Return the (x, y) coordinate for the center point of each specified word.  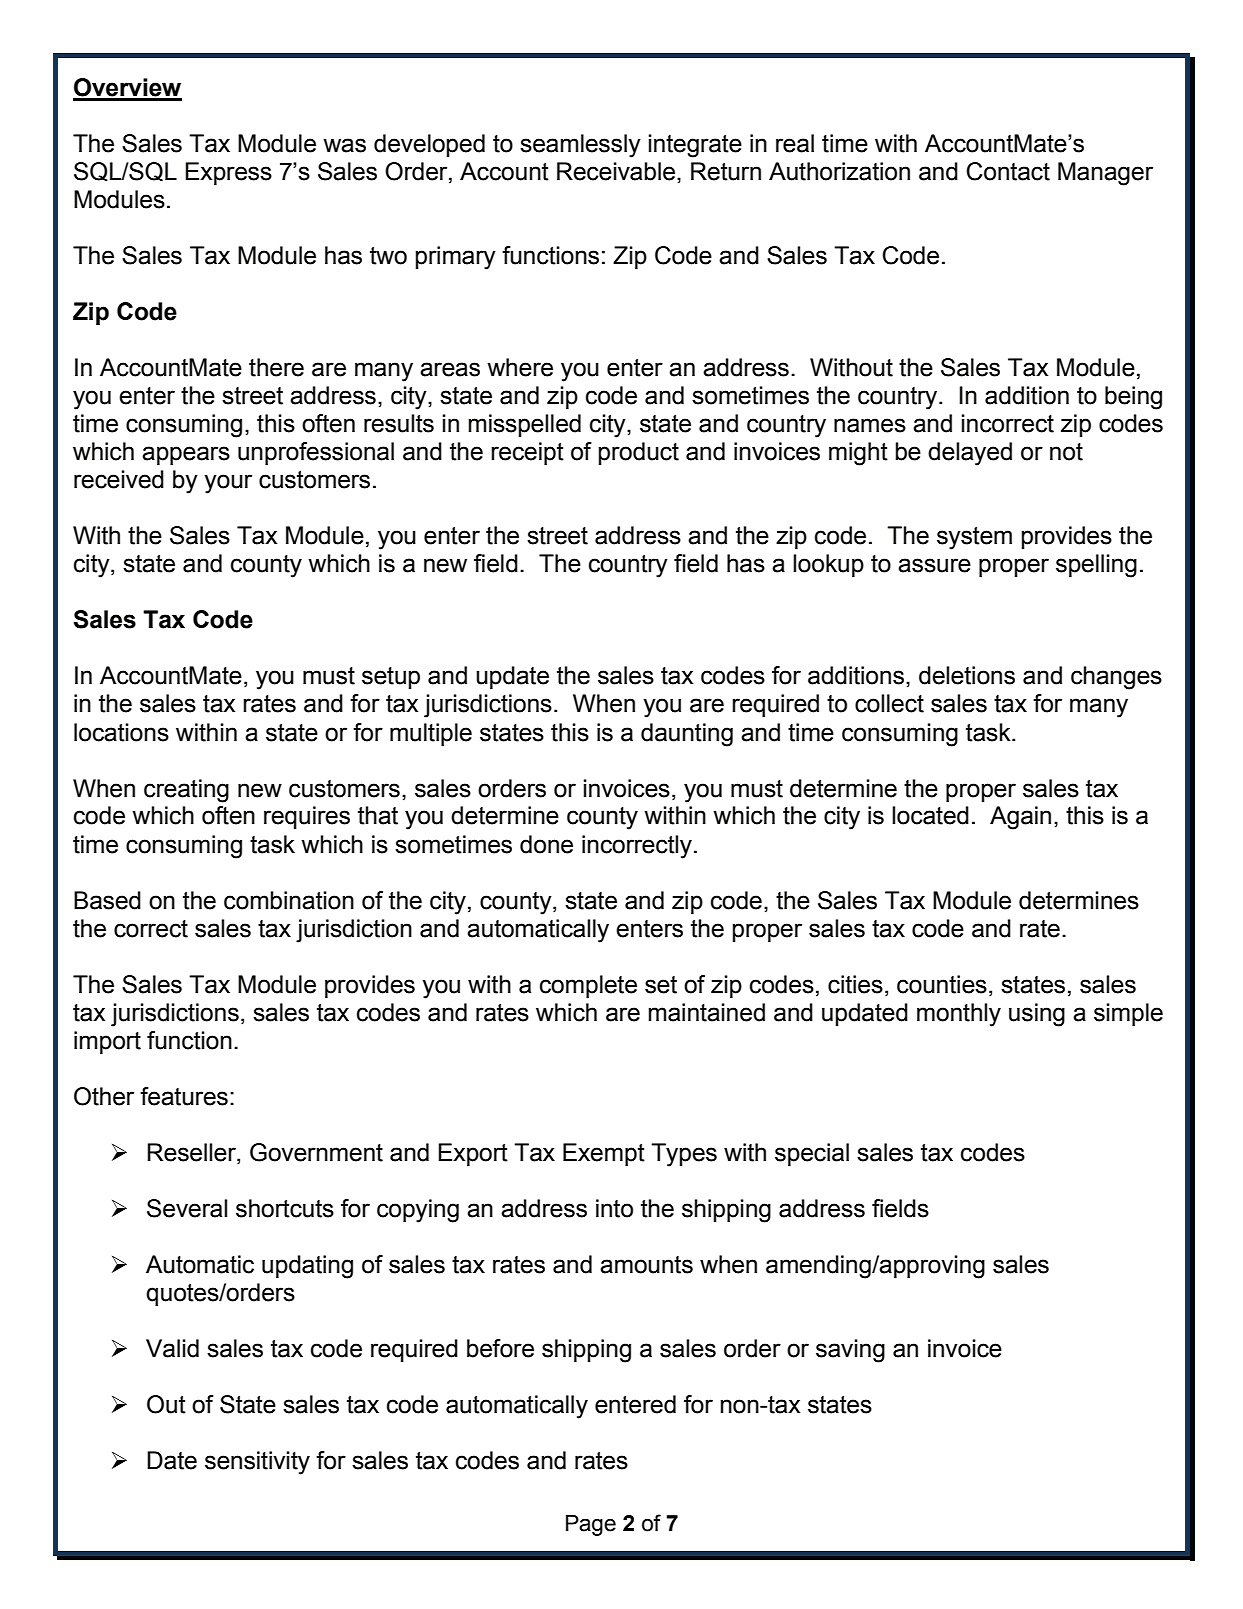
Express (228, 173)
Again (1020, 818)
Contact (1008, 171)
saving (850, 1351)
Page (591, 1525)
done (546, 844)
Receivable (616, 171)
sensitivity (257, 1463)
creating (186, 791)
